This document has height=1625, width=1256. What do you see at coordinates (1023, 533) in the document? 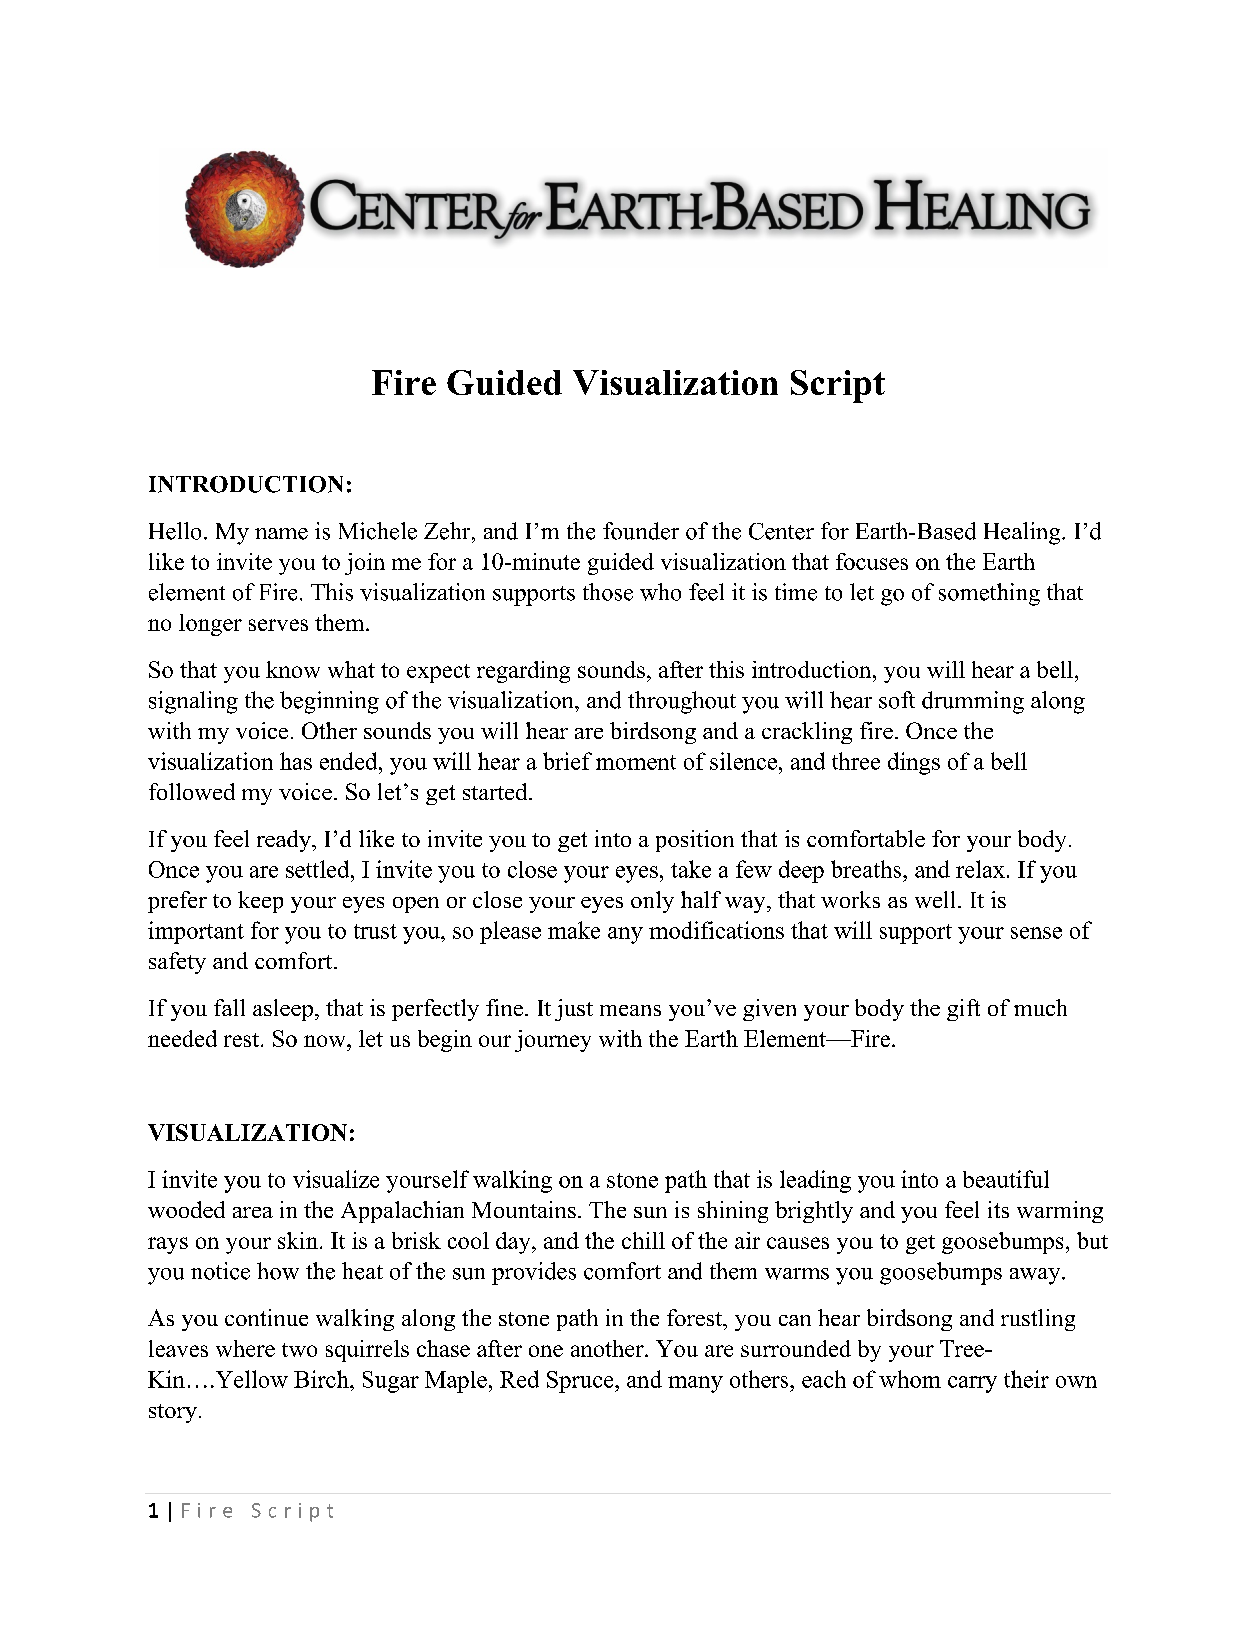
I see `Healing` at bounding box center [1023, 533].
